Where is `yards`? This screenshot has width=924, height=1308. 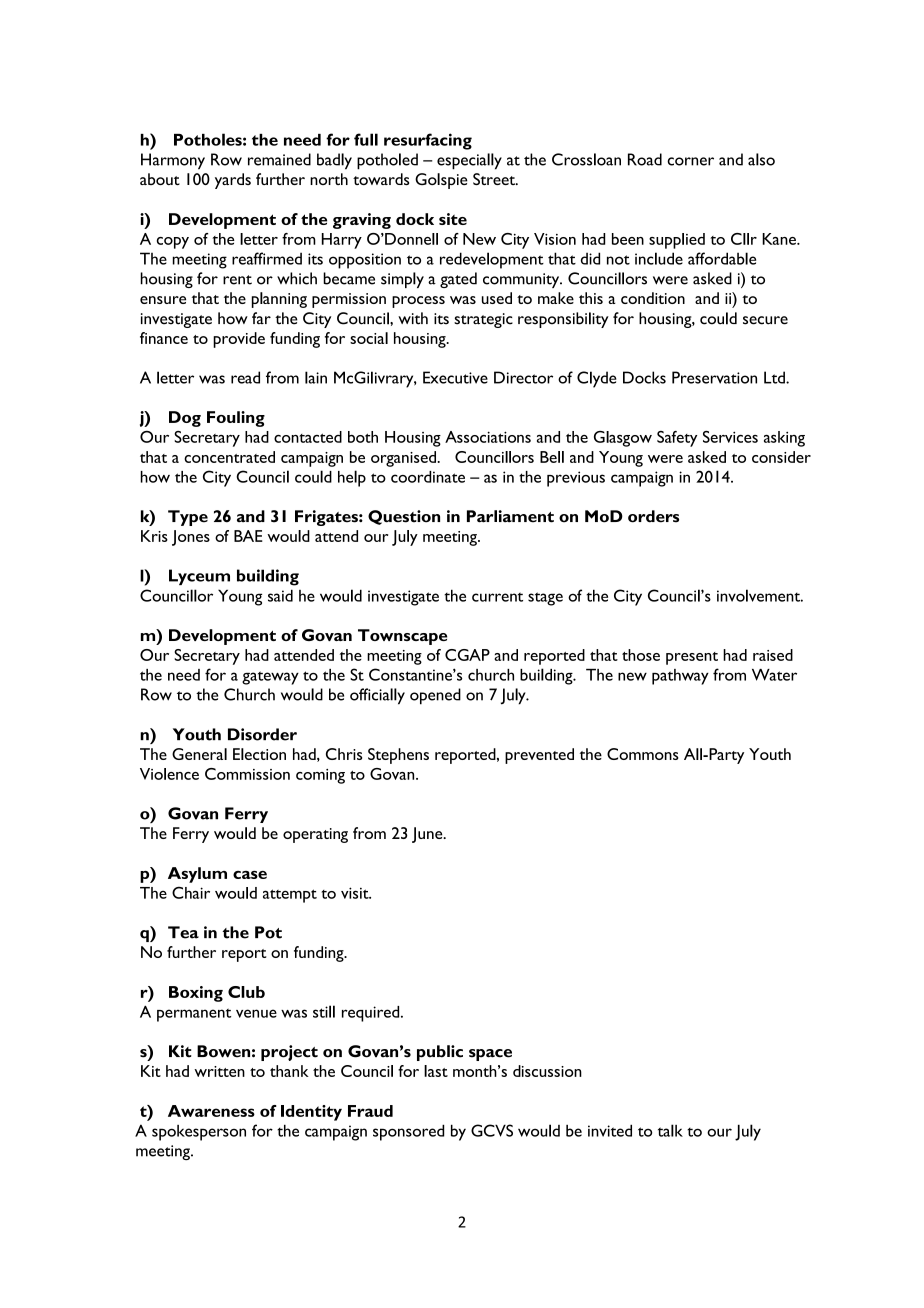 yards is located at coordinates (233, 181).
